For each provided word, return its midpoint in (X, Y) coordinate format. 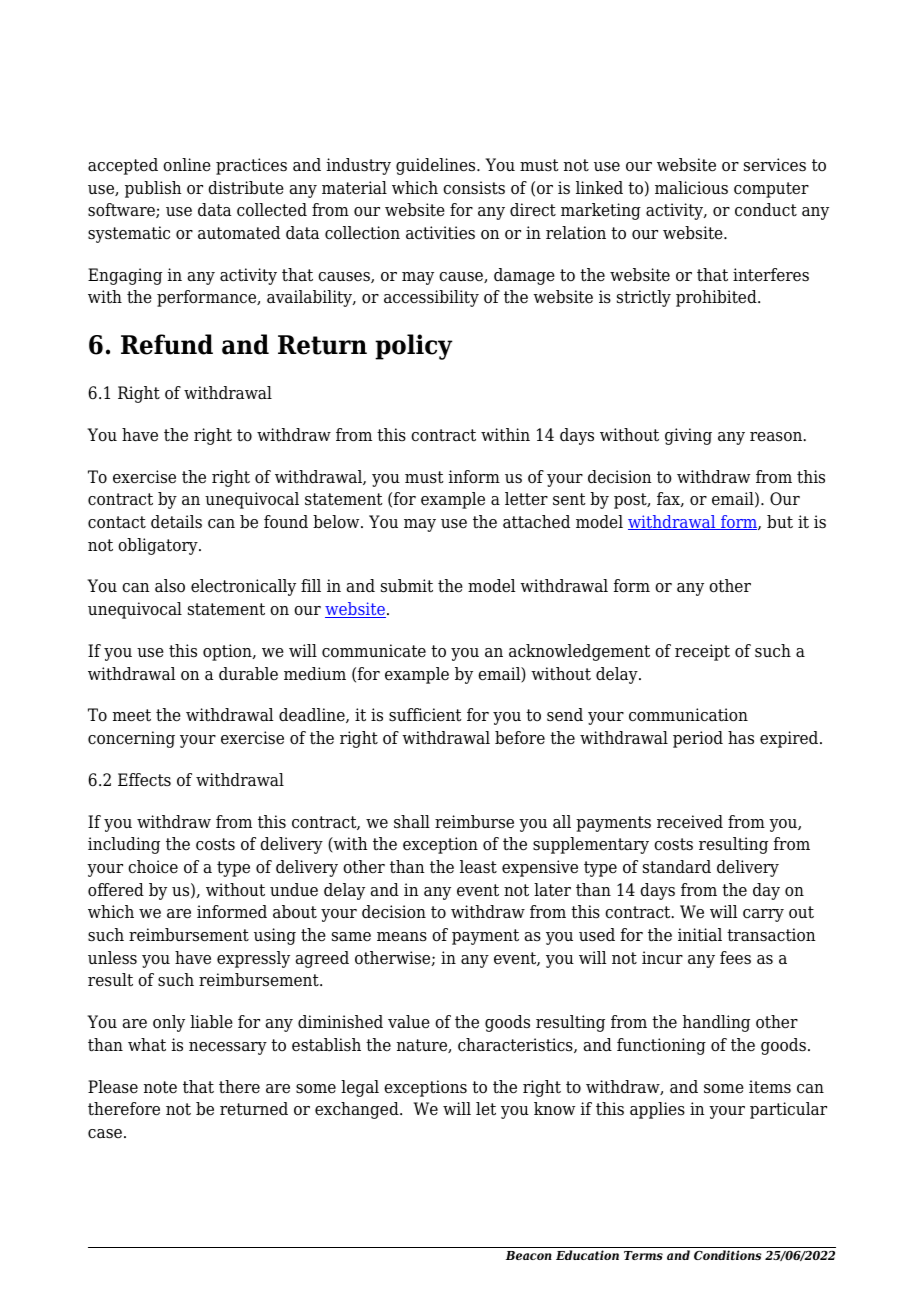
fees (735, 958)
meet (132, 715)
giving (688, 436)
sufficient (425, 715)
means (402, 937)
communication (688, 715)
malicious (691, 188)
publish (153, 189)
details (176, 522)
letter (526, 499)
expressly (253, 959)
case (105, 1134)
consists (474, 188)
